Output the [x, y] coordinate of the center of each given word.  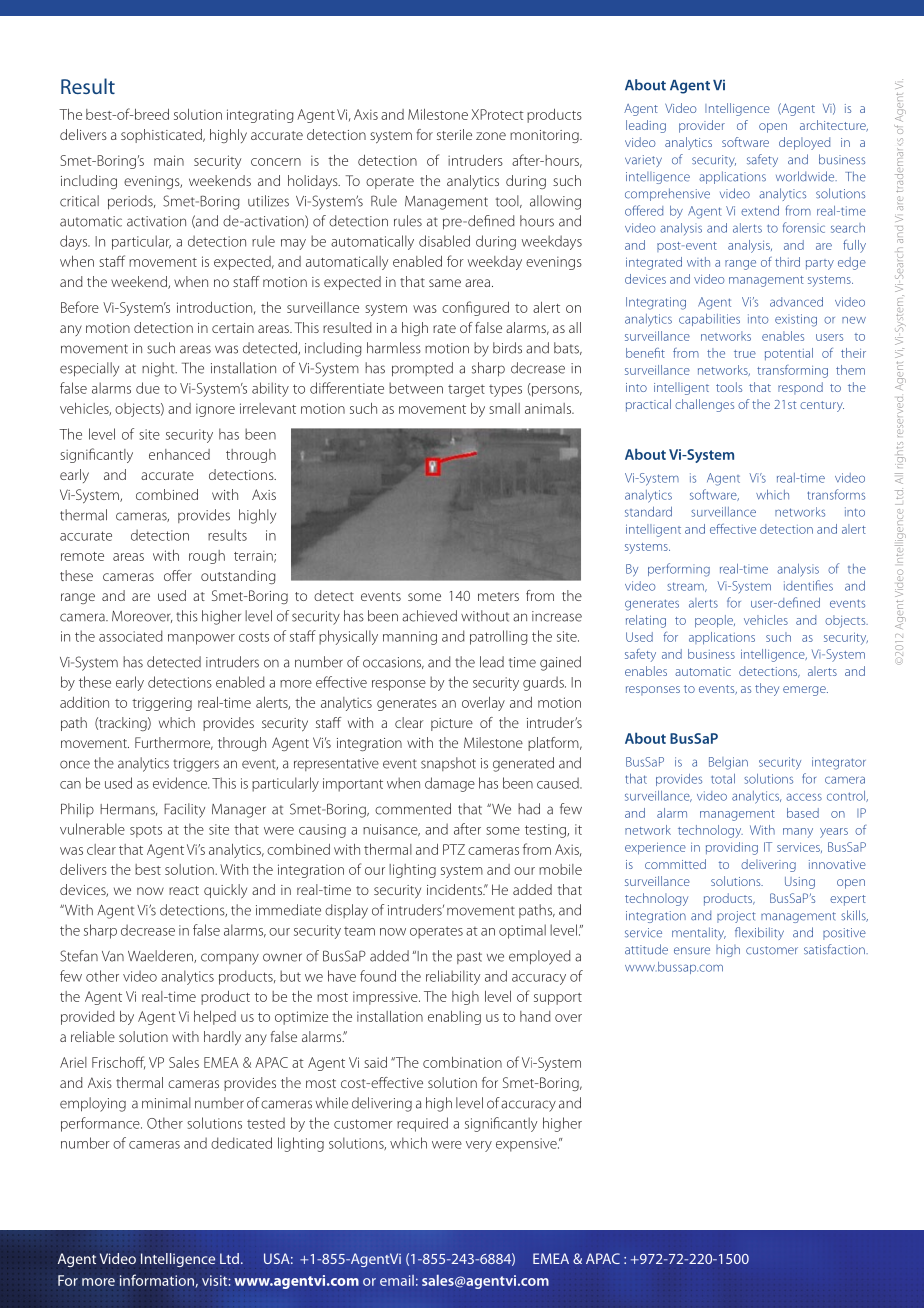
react [184, 890]
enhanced [179, 454]
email [397, 1280]
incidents [455, 889]
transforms [836, 494]
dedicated [241, 1143]
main [169, 160]
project [736, 917]
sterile [454, 134]
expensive [527, 1145]
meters [498, 596]
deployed [804, 143]
